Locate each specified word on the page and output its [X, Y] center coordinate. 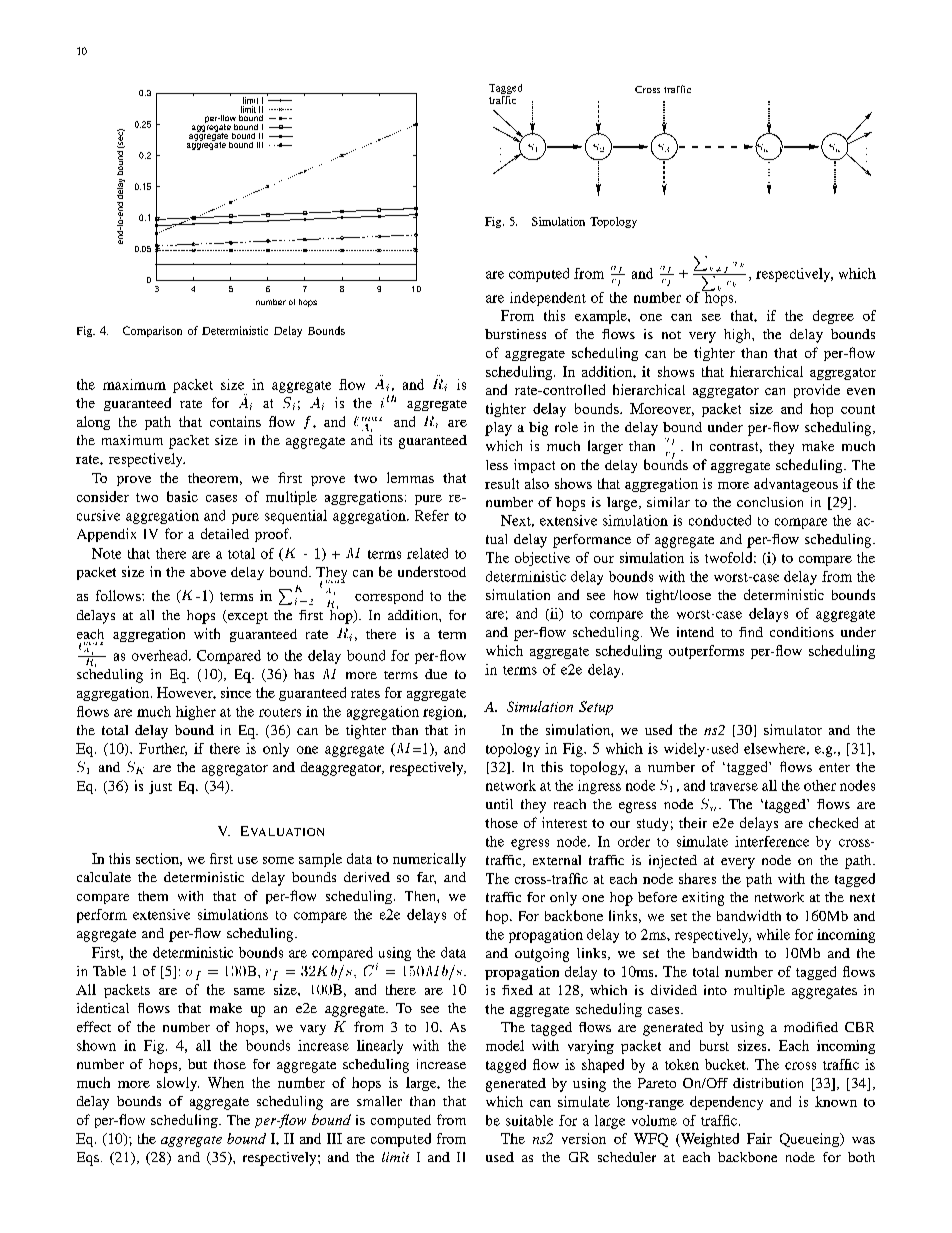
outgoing [542, 955]
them [153, 896]
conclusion [770, 502]
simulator [793, 729]
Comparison [152, 331]
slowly [178, 1084]
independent [548, 299]
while [773, 934]
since [236, 692]
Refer [432, 515]
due [436, 674]
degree [833, 317]
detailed [225, 533]
